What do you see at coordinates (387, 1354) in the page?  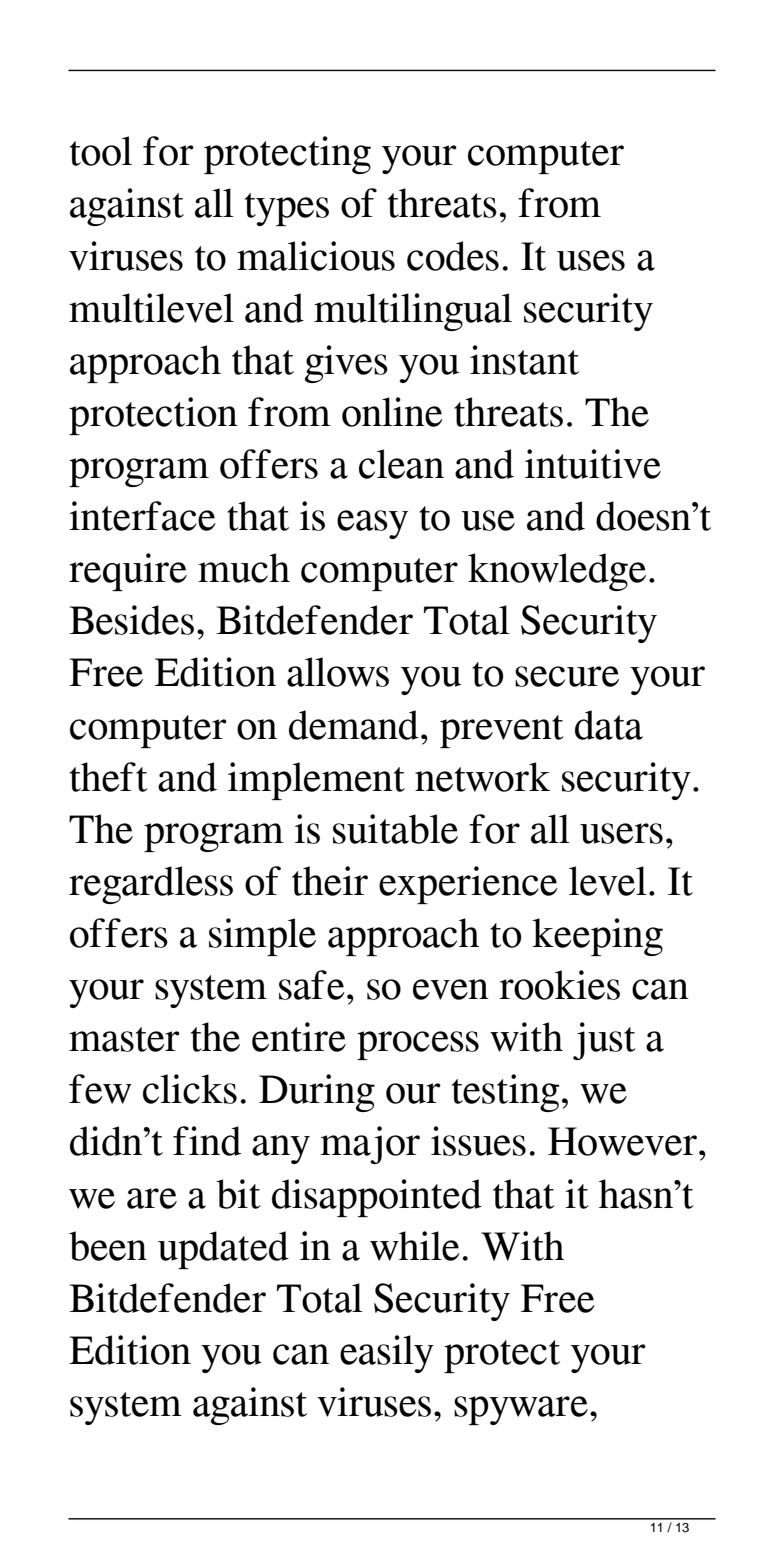 I see `easily` at bounding box center [387, 1354].
